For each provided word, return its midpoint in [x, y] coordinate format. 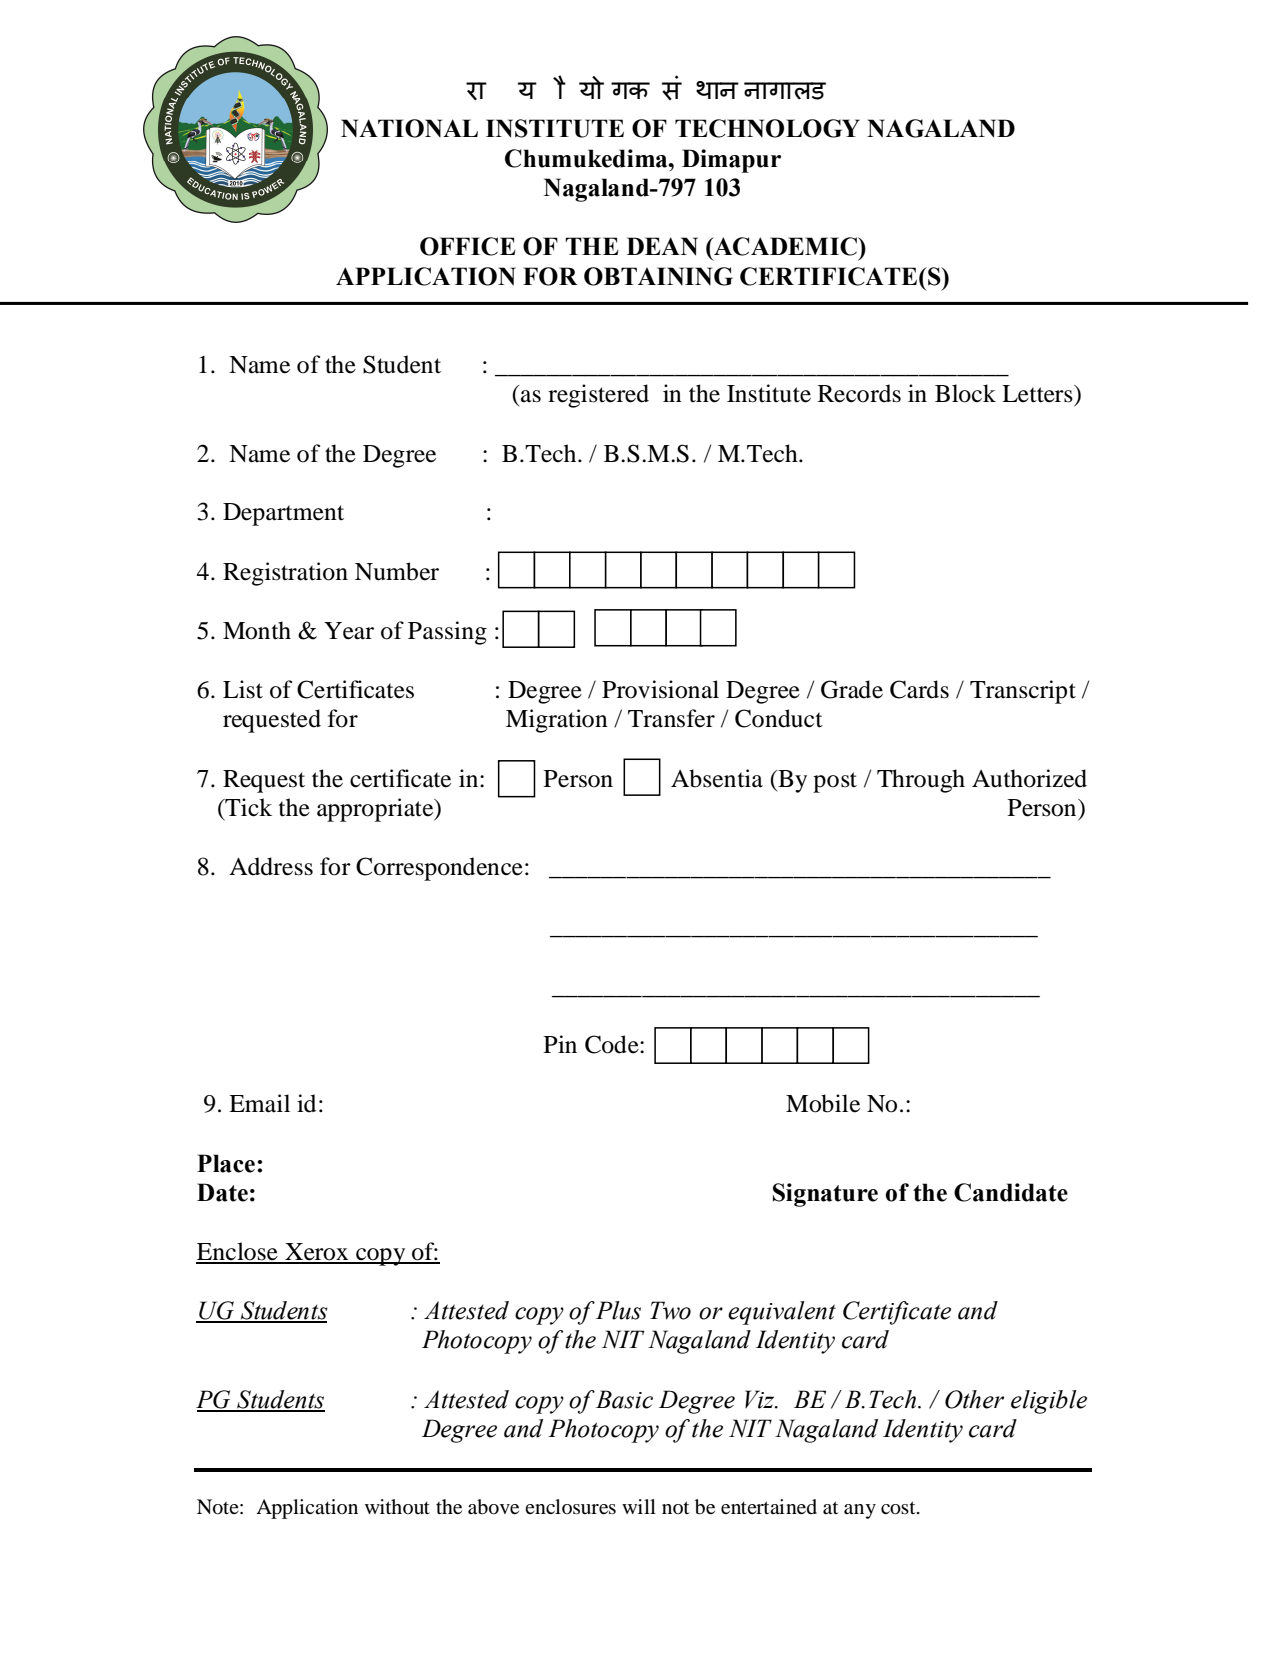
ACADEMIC [785, 246]
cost [899, 1508]
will [639, 1506]
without [397, 1506]
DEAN [662, 246]
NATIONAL [409, 128]
